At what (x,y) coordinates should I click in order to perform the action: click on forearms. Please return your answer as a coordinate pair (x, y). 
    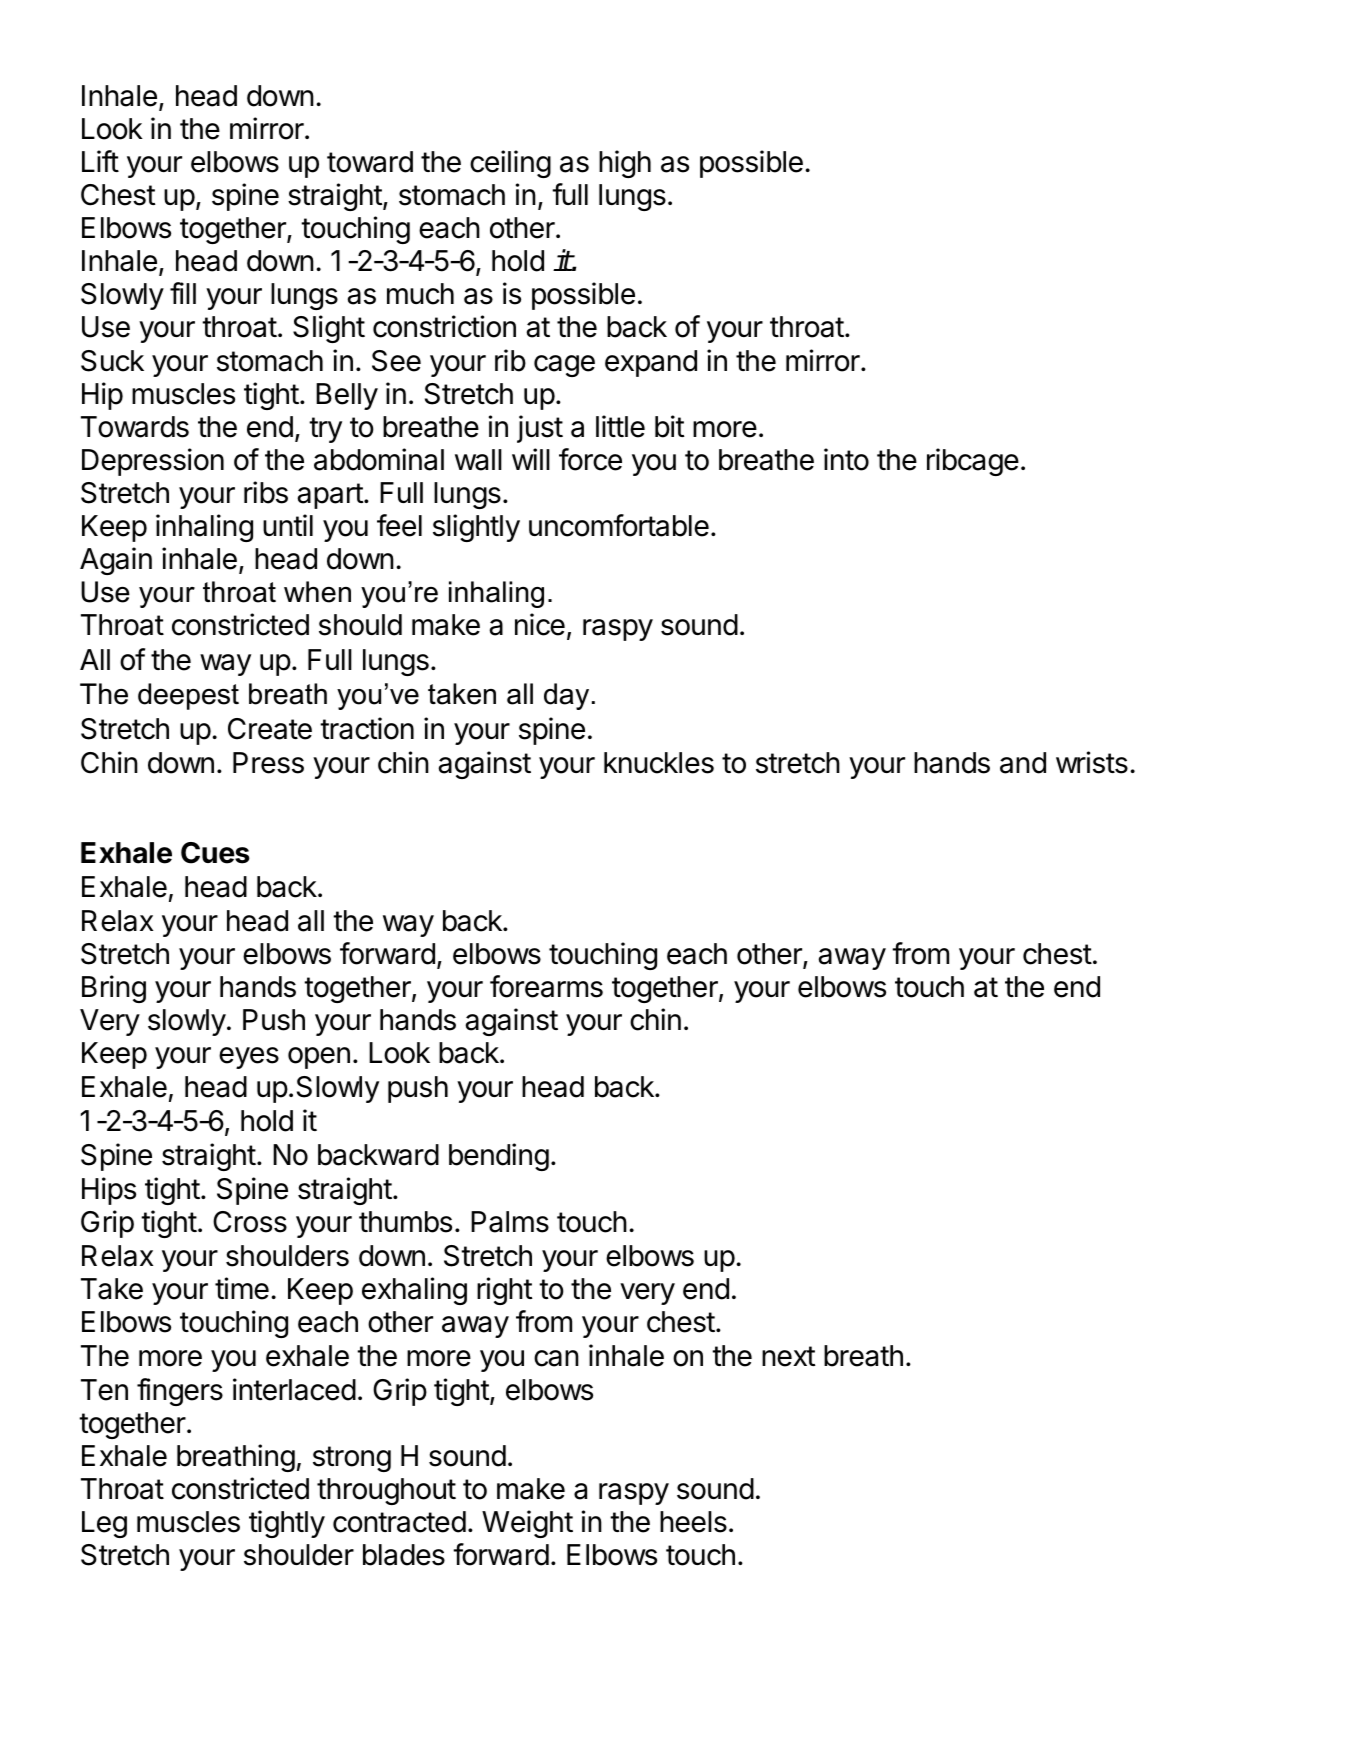
    Looking at the image, I should click on (546, 986).
